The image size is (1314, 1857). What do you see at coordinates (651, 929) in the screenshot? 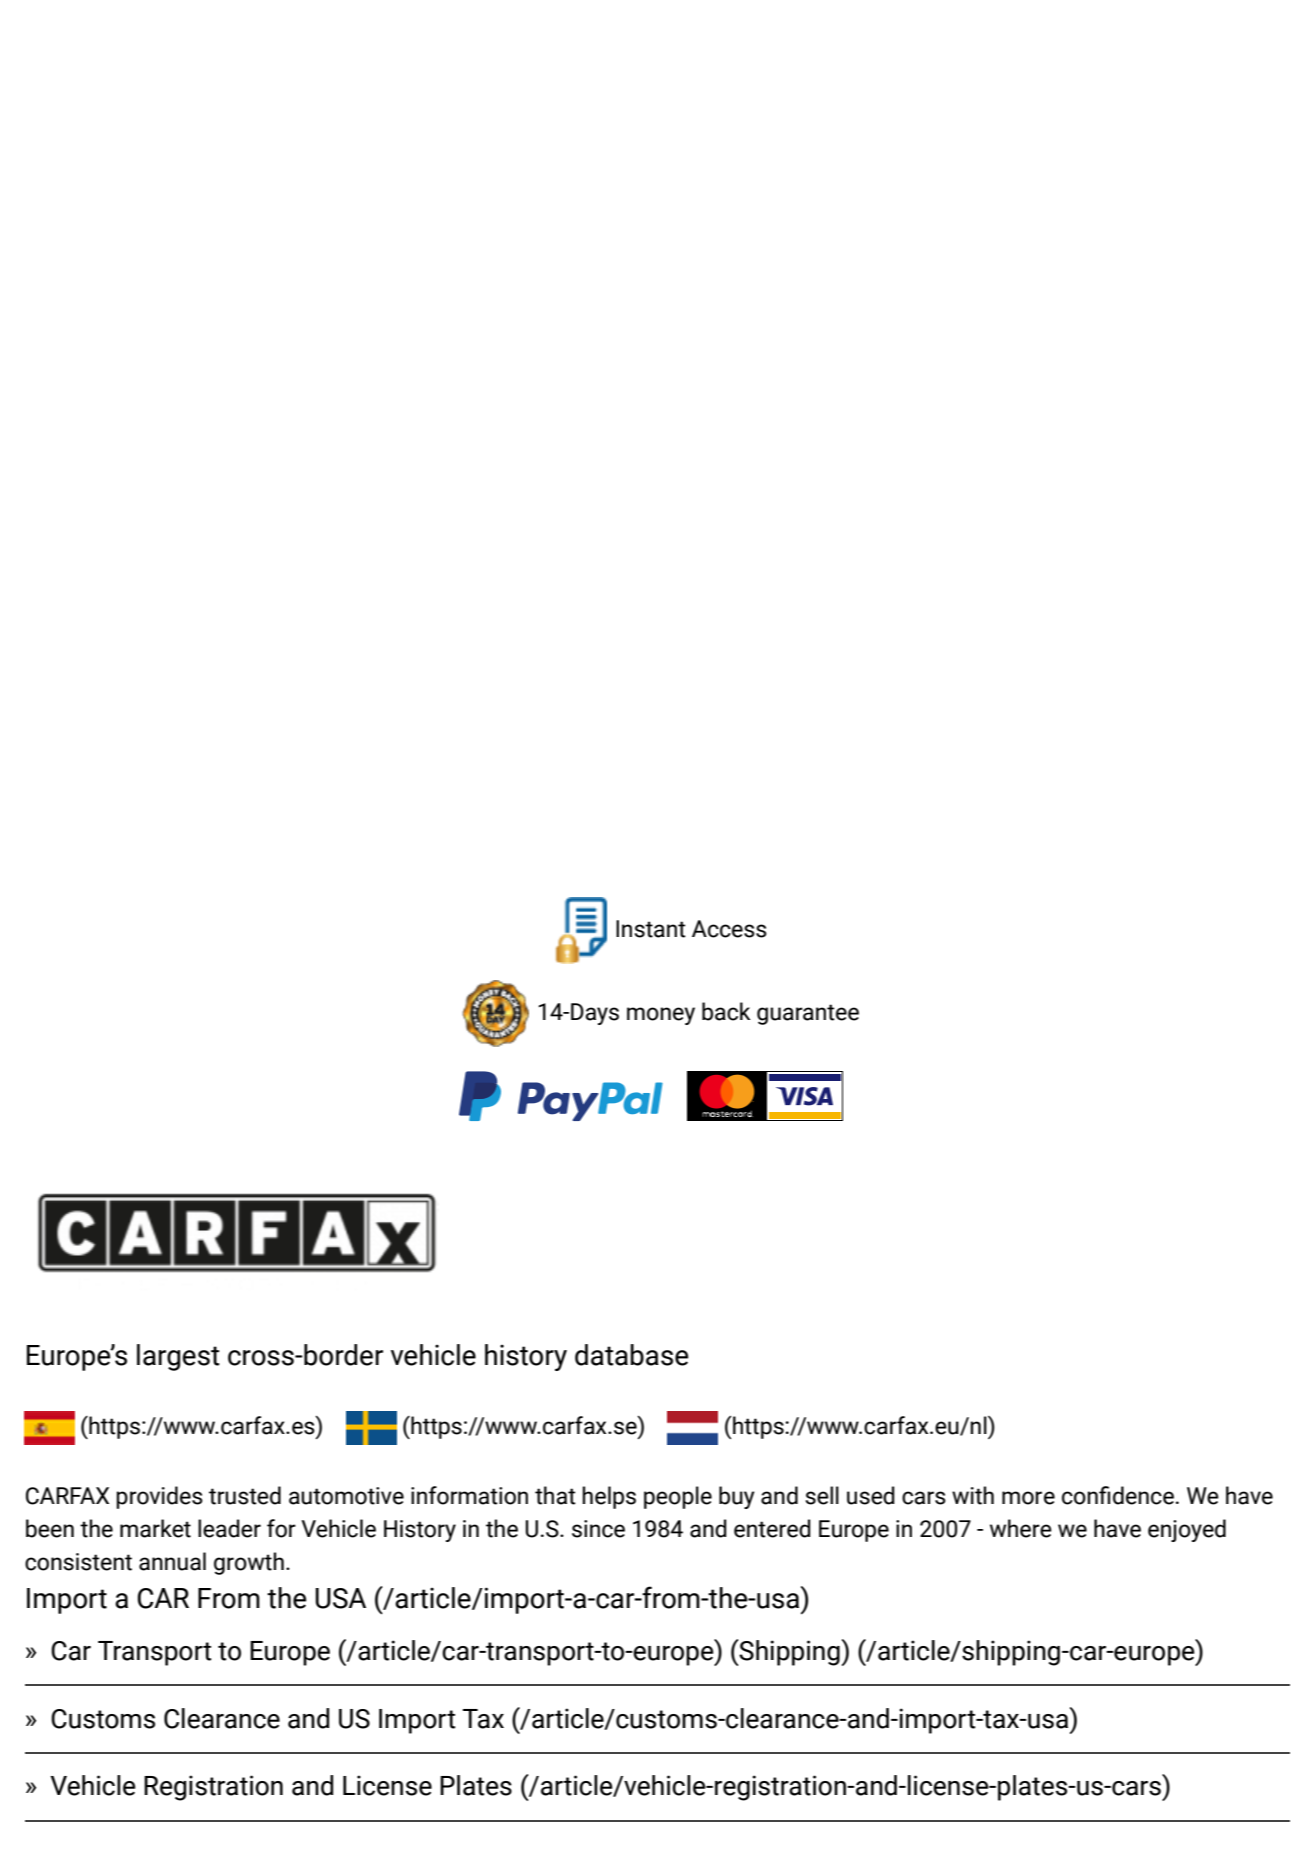
I see `Instant` at bounding box center [651, 929].
